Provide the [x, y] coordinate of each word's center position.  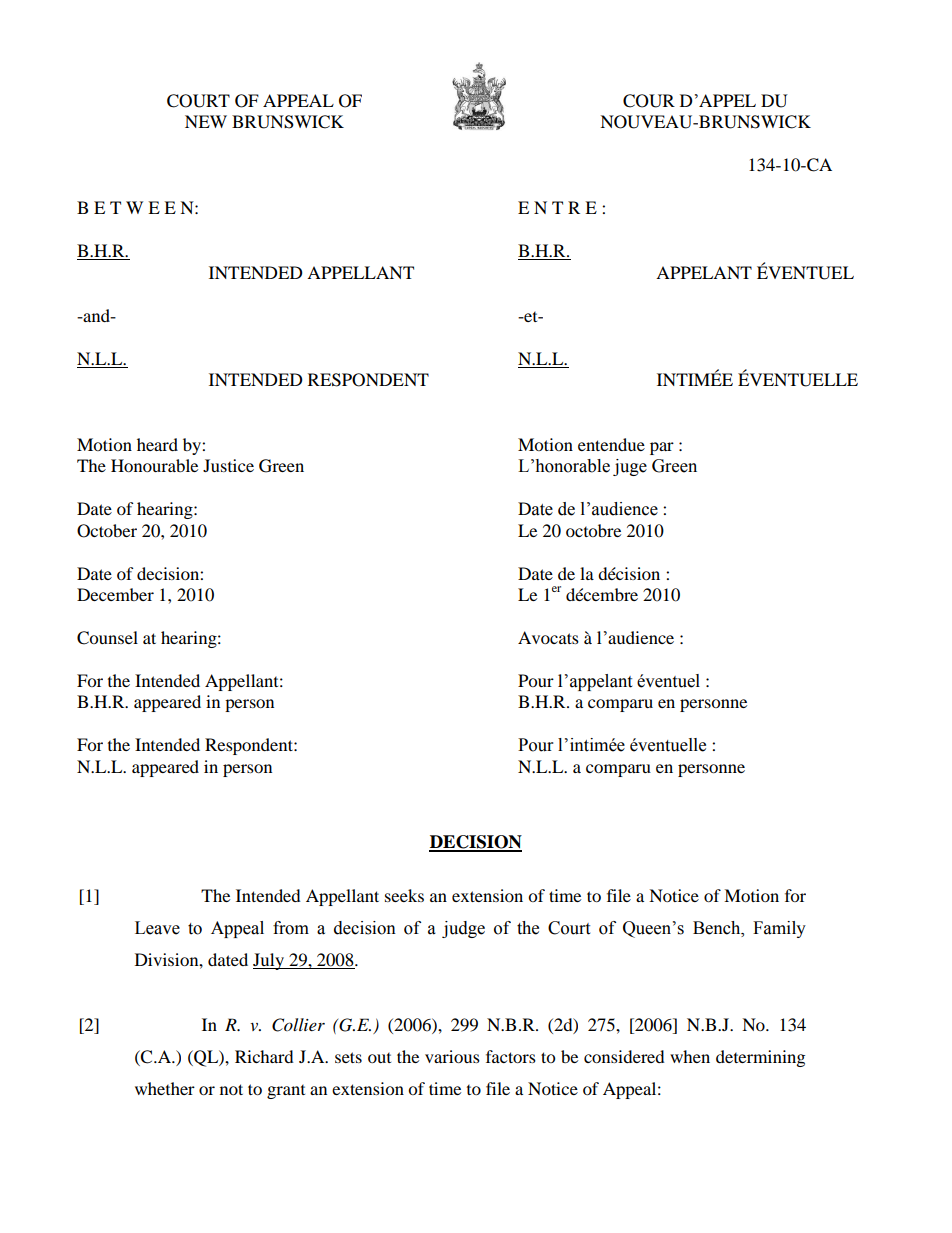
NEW [206, 121]
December [115, 594]
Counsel [107, 638]
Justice [228, 465]
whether [165, 1088]
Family [779, 929]
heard [157, 444]
